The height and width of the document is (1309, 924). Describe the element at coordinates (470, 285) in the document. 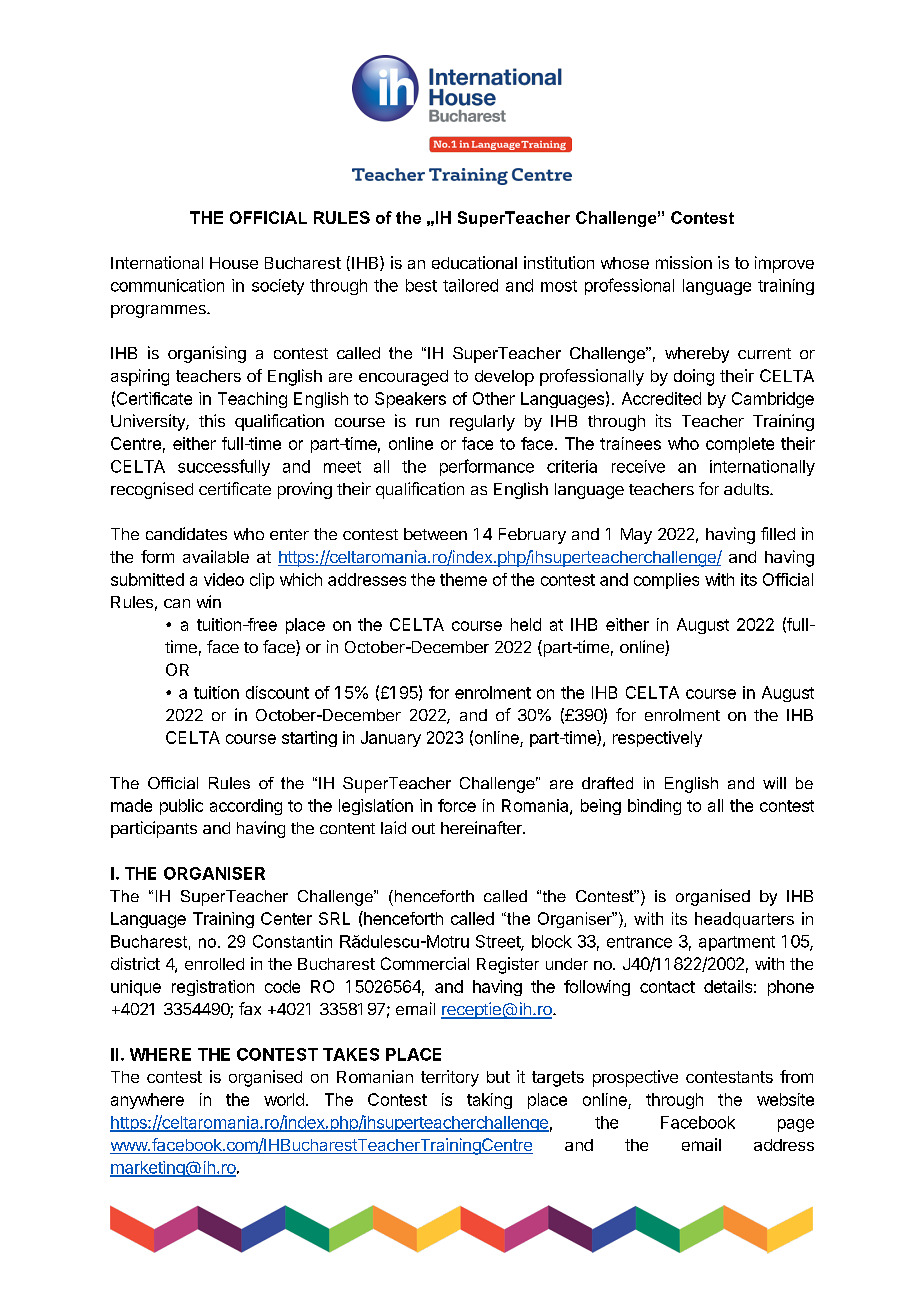

I see `tailored` at that location.
